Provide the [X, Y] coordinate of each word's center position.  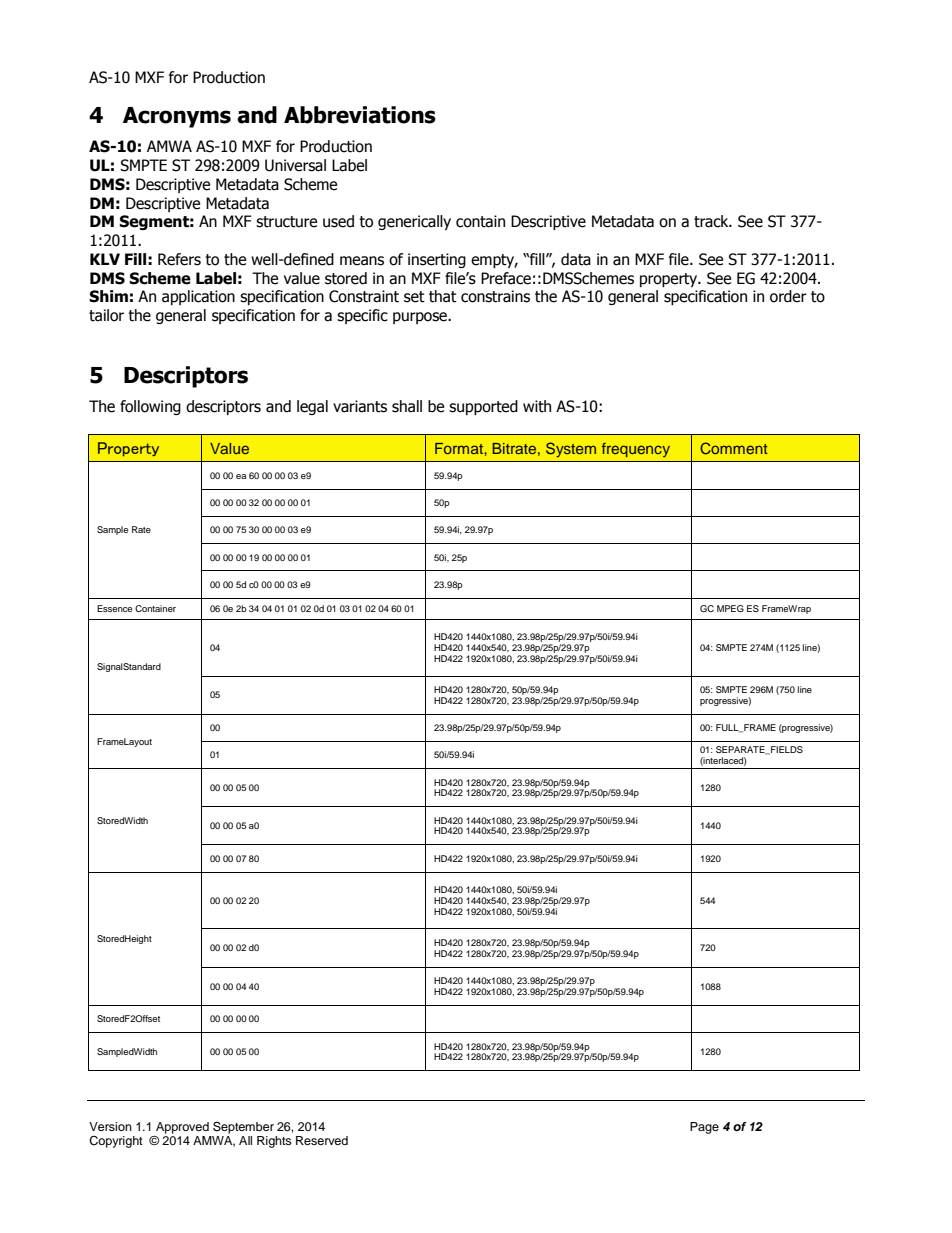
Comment [734, 448]
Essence [114, 608]
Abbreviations [360, 115]
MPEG [730, 608]
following [150, 407]
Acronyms [177, 117]
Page [704, 1128]
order [788, 296]
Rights [274, 1142]
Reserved [322, 1140]
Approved [182, 1128]
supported [483, 407]
